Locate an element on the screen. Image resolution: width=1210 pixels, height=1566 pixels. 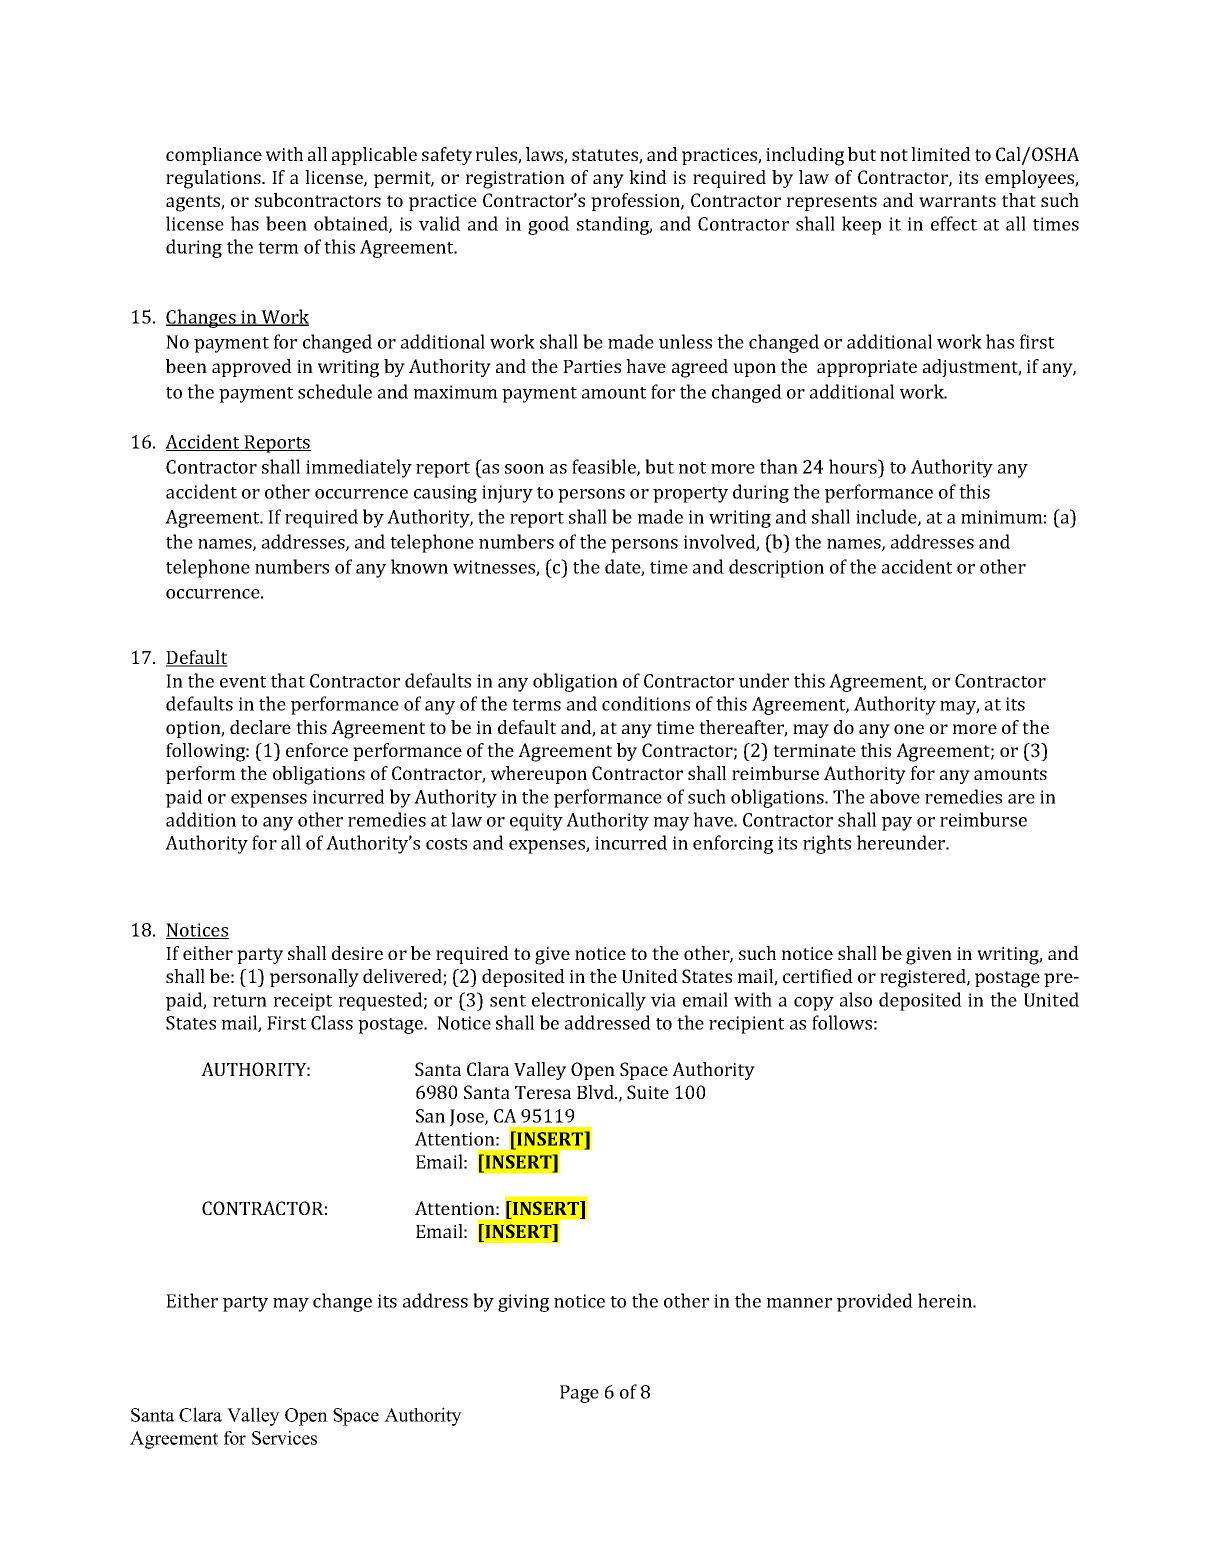
above is located at coordinates (895, 796).
